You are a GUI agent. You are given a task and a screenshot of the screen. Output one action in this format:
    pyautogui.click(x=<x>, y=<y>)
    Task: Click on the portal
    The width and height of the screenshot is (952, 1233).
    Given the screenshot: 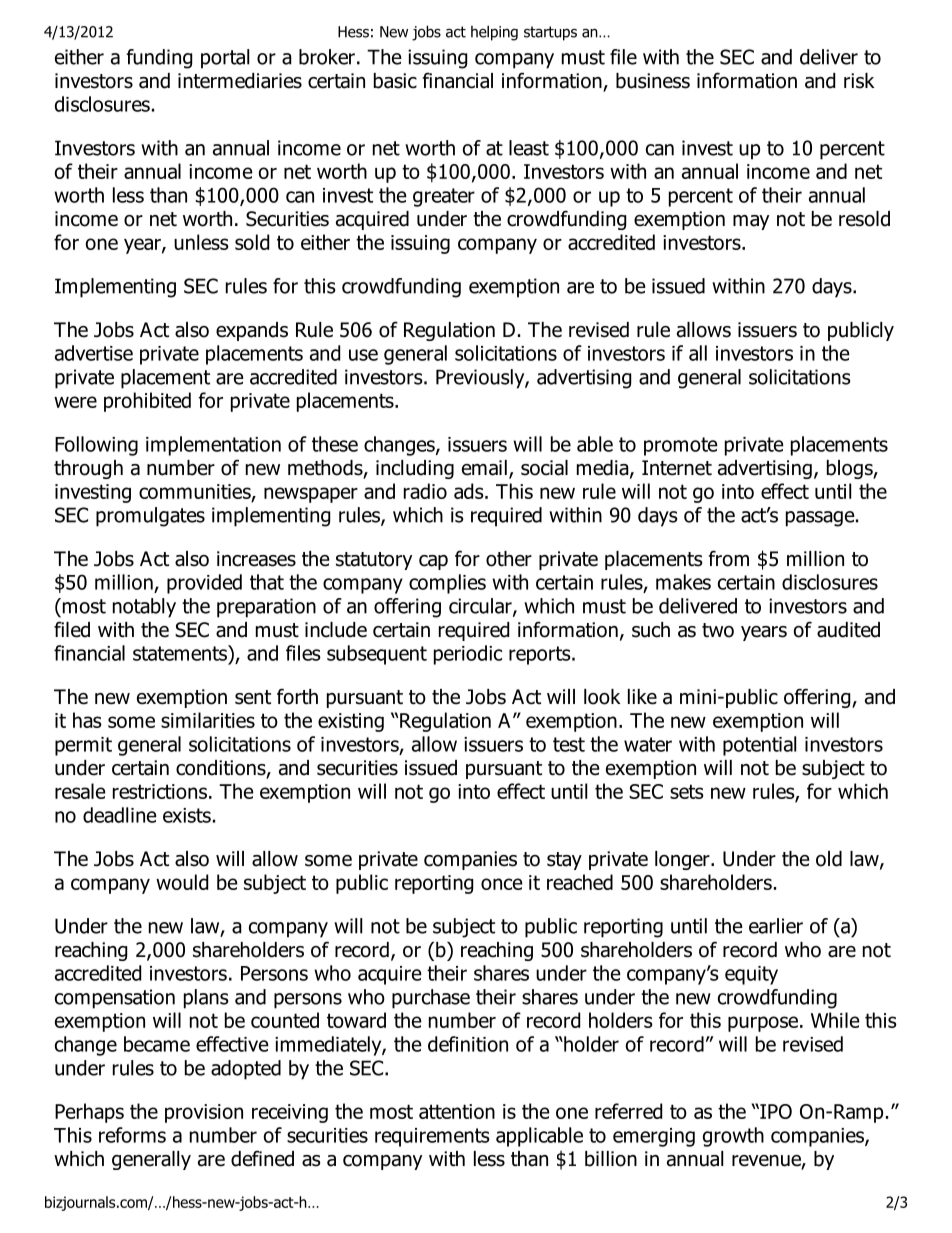 What is the action you would take?
    pyautogui.click(x=225, y=59)
